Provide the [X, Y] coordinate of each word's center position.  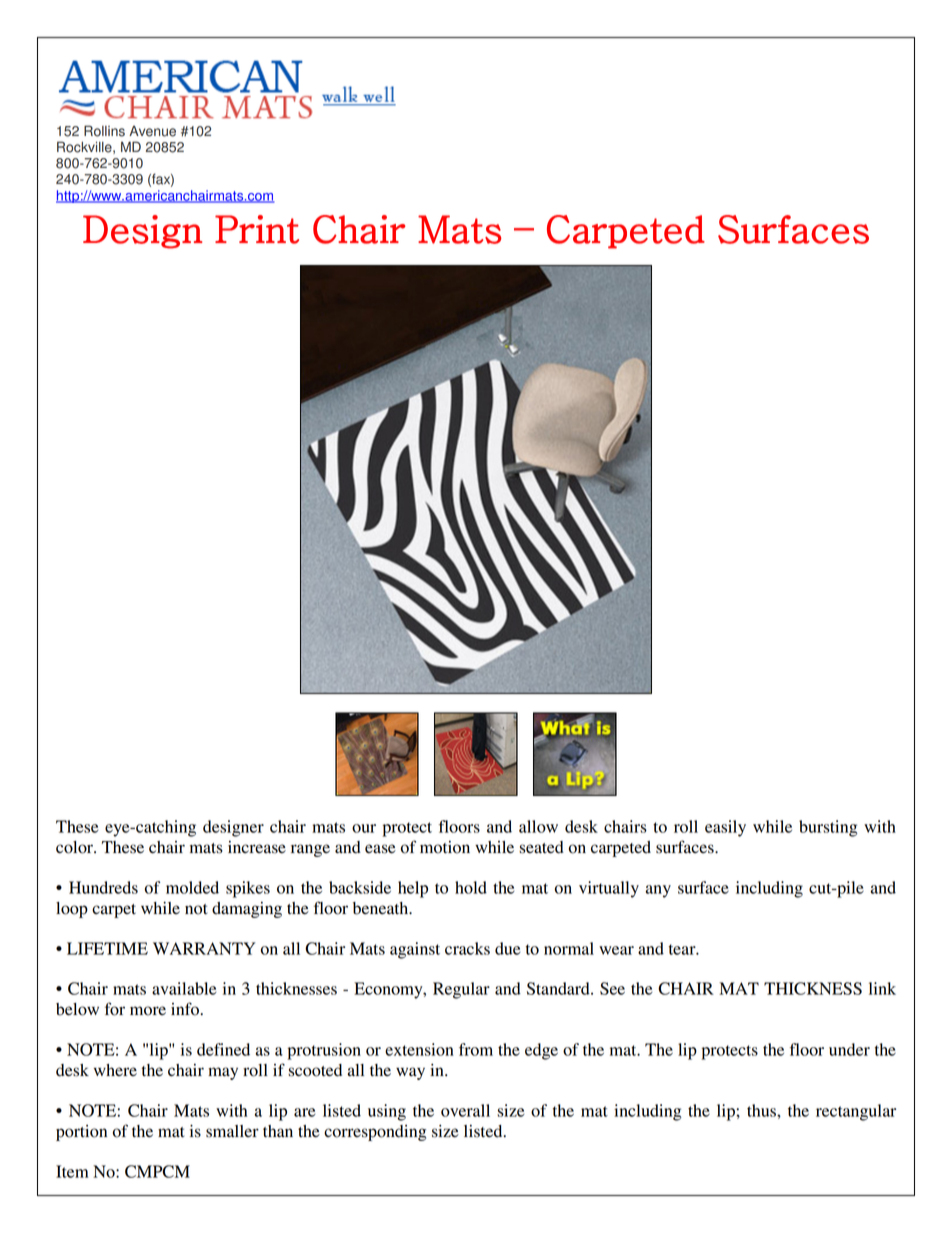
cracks [467, 948]
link [882, 988]
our [364, 828]
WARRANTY [204, 948]
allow [538, 826]
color [75, 847]
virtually [609, 889]
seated [541, 847]
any [658, 891]
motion [445, 847]
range [310, 850]
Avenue [152, 131]
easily [725, 828]
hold [471, 887]
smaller [232, 1131]
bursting [828, 828]
